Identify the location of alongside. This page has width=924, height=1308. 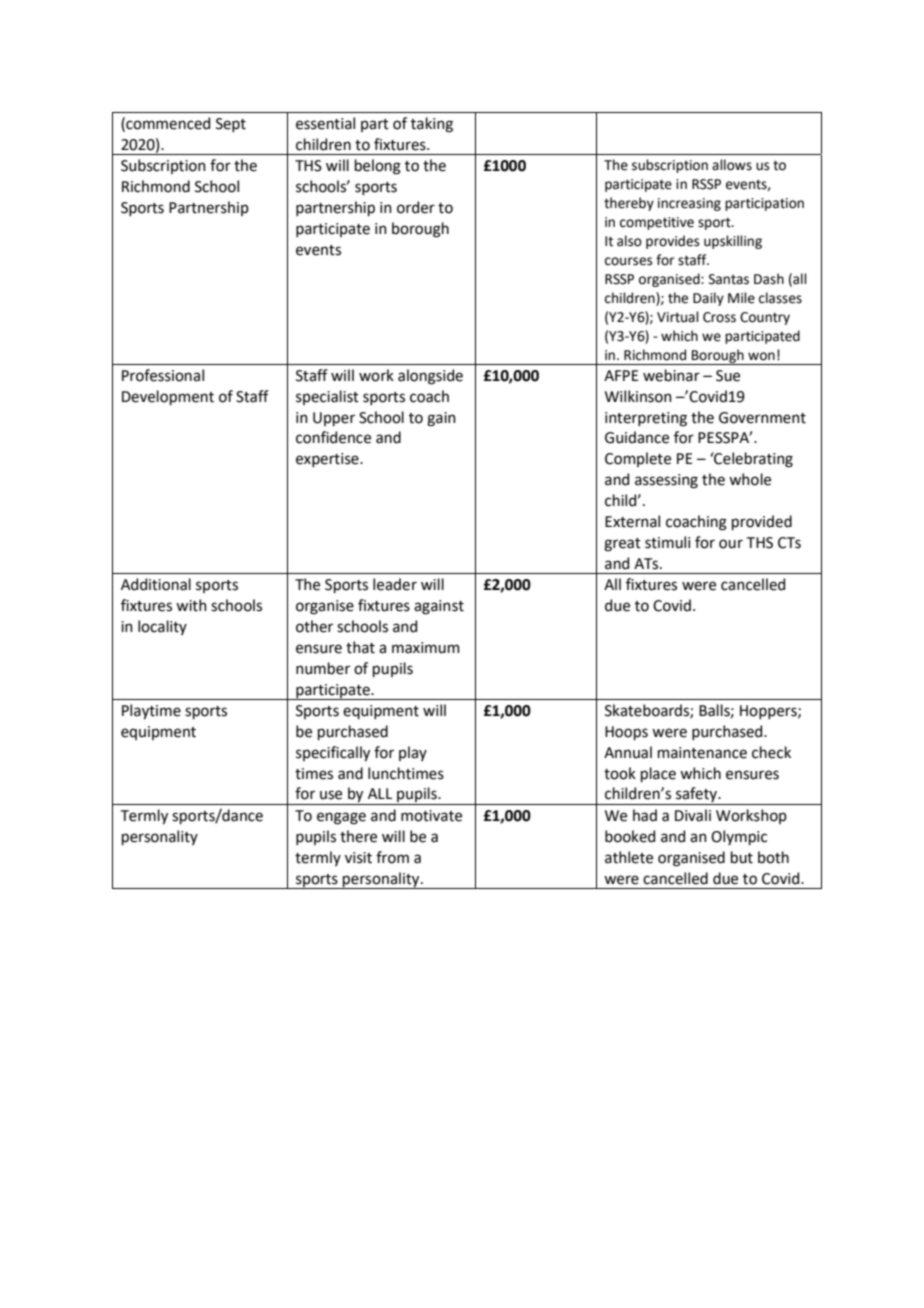
(430, 377).
